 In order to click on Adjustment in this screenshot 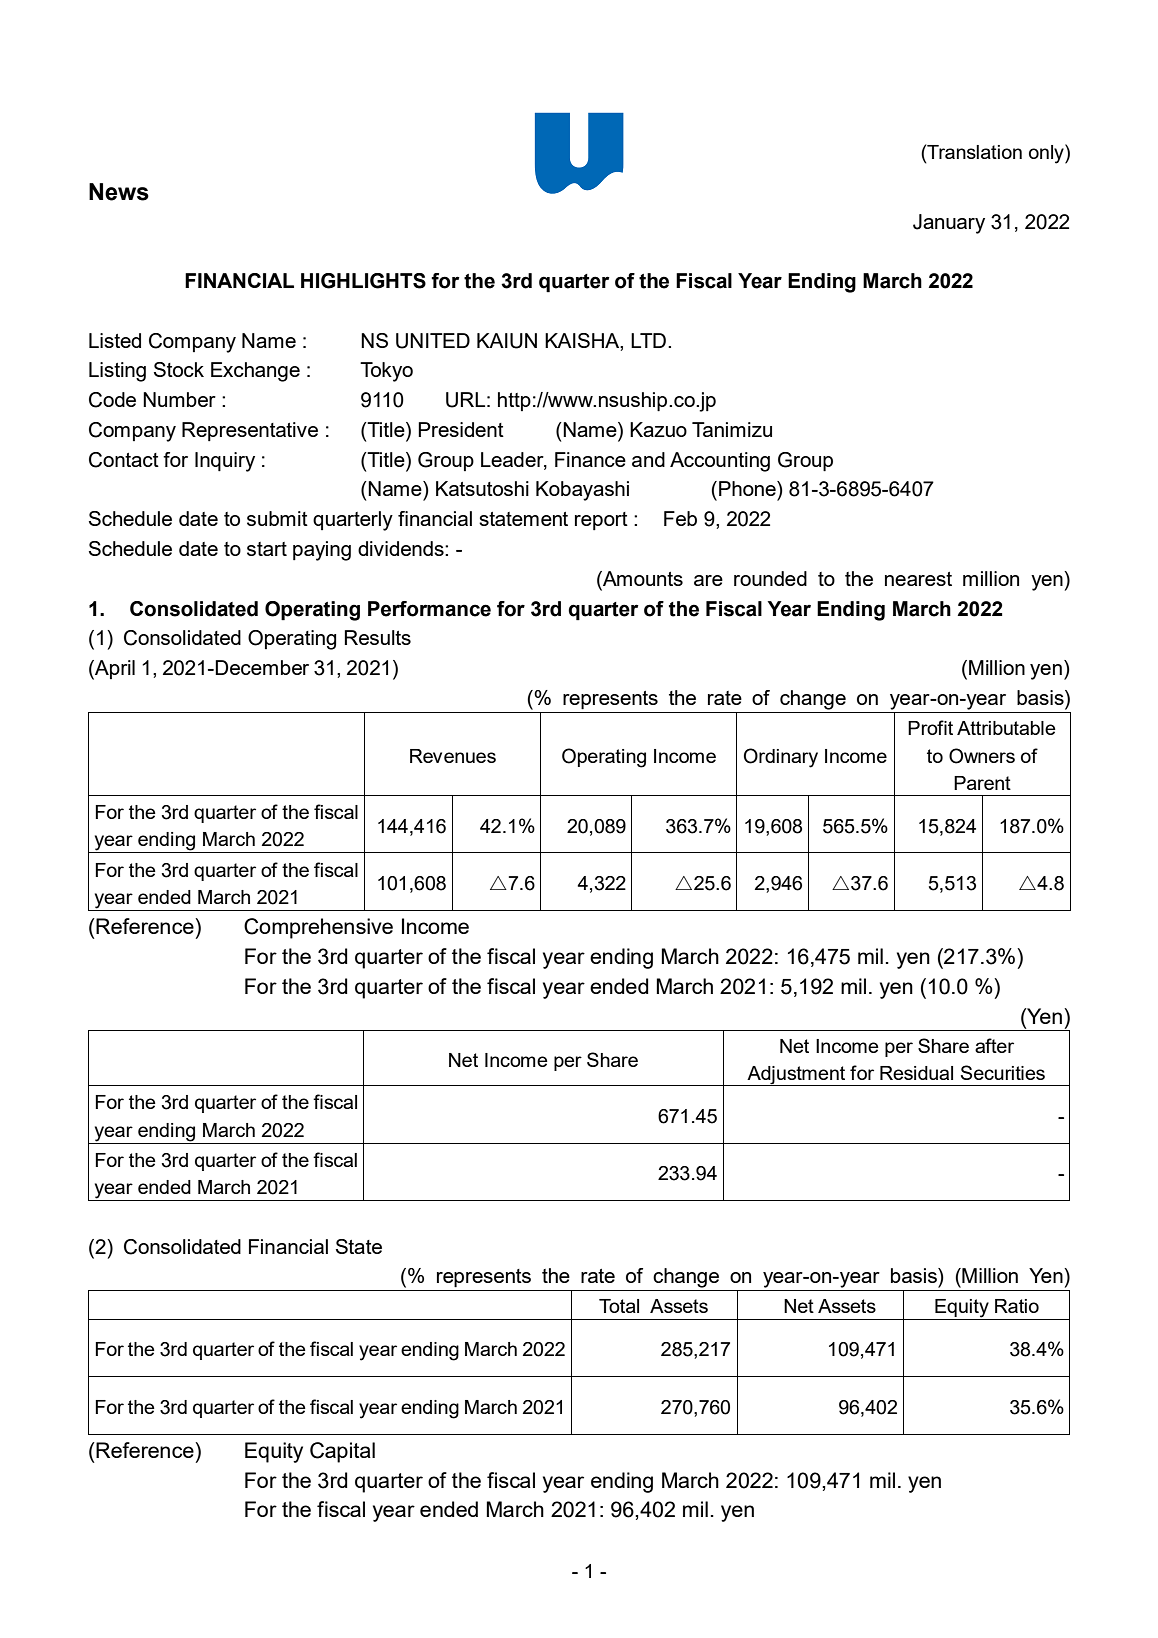, I will do `click(796, 1076)`.
